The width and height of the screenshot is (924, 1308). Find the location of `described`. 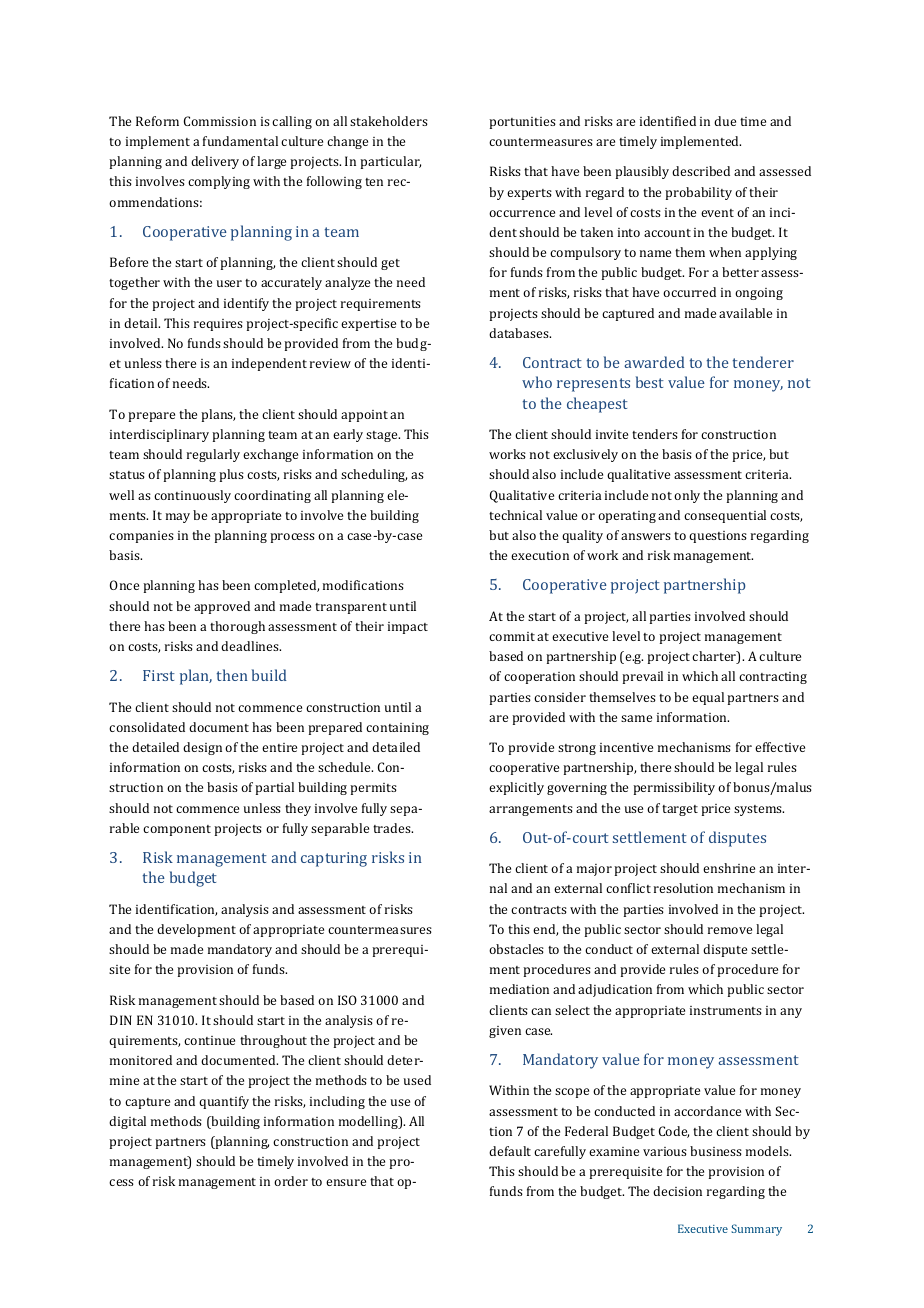

described is located at coordinates (701, 171).
